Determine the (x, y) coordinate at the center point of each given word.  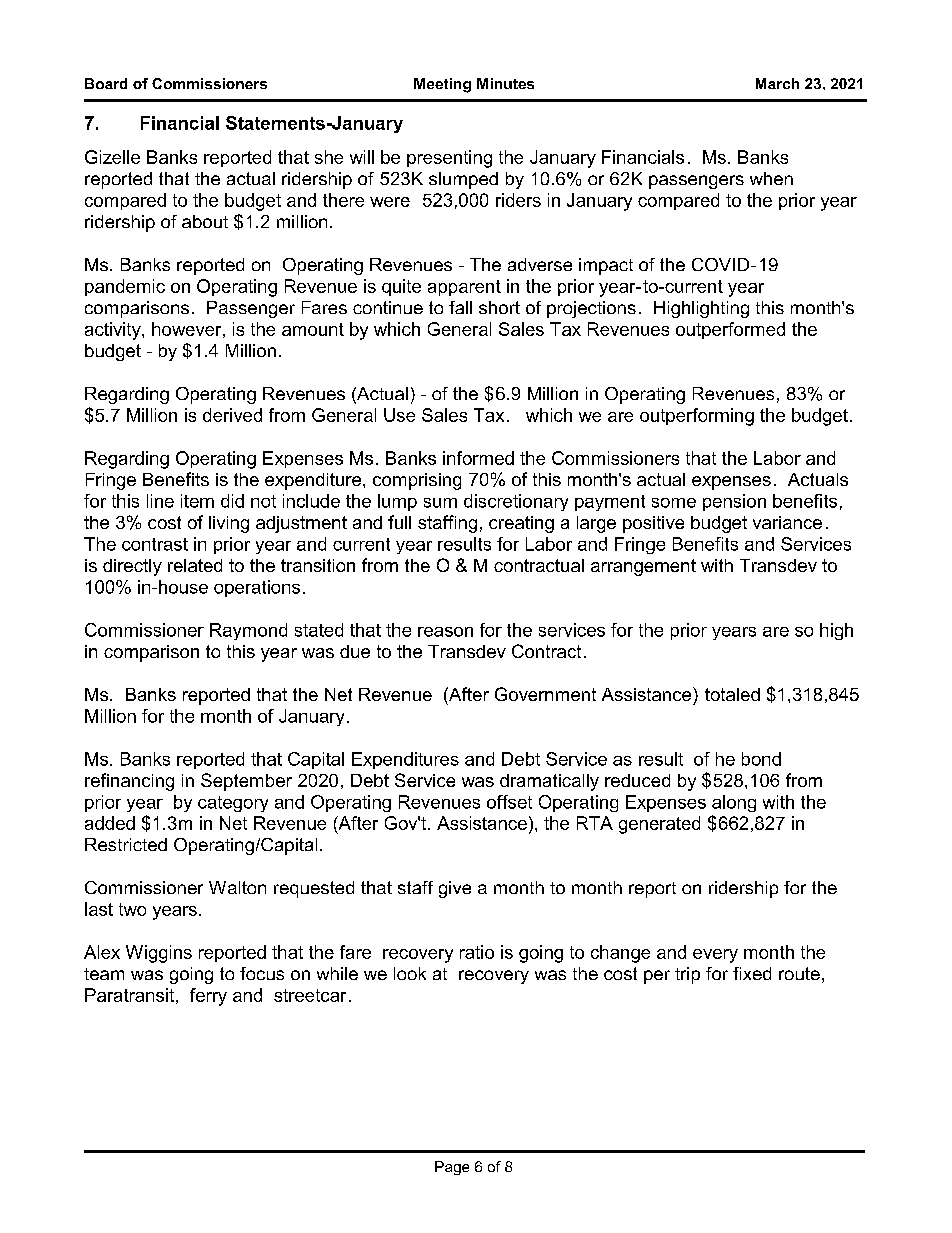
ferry (208, 997)
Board (106, 83)
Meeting (442, 85)
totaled (732, 694)
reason (445, 632)
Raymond (248, 631)
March (777, 83)
